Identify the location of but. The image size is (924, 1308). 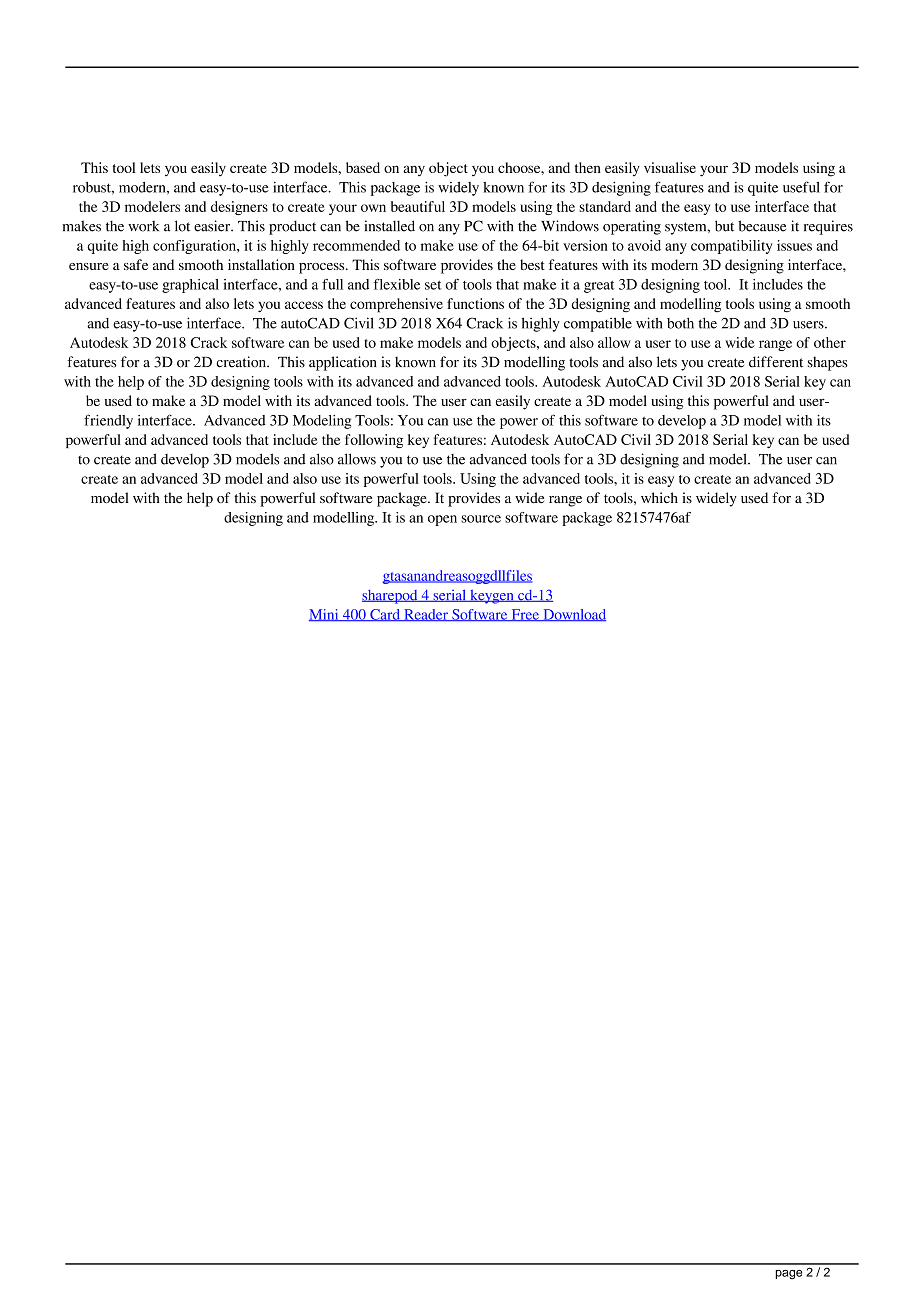
(724, 226).
